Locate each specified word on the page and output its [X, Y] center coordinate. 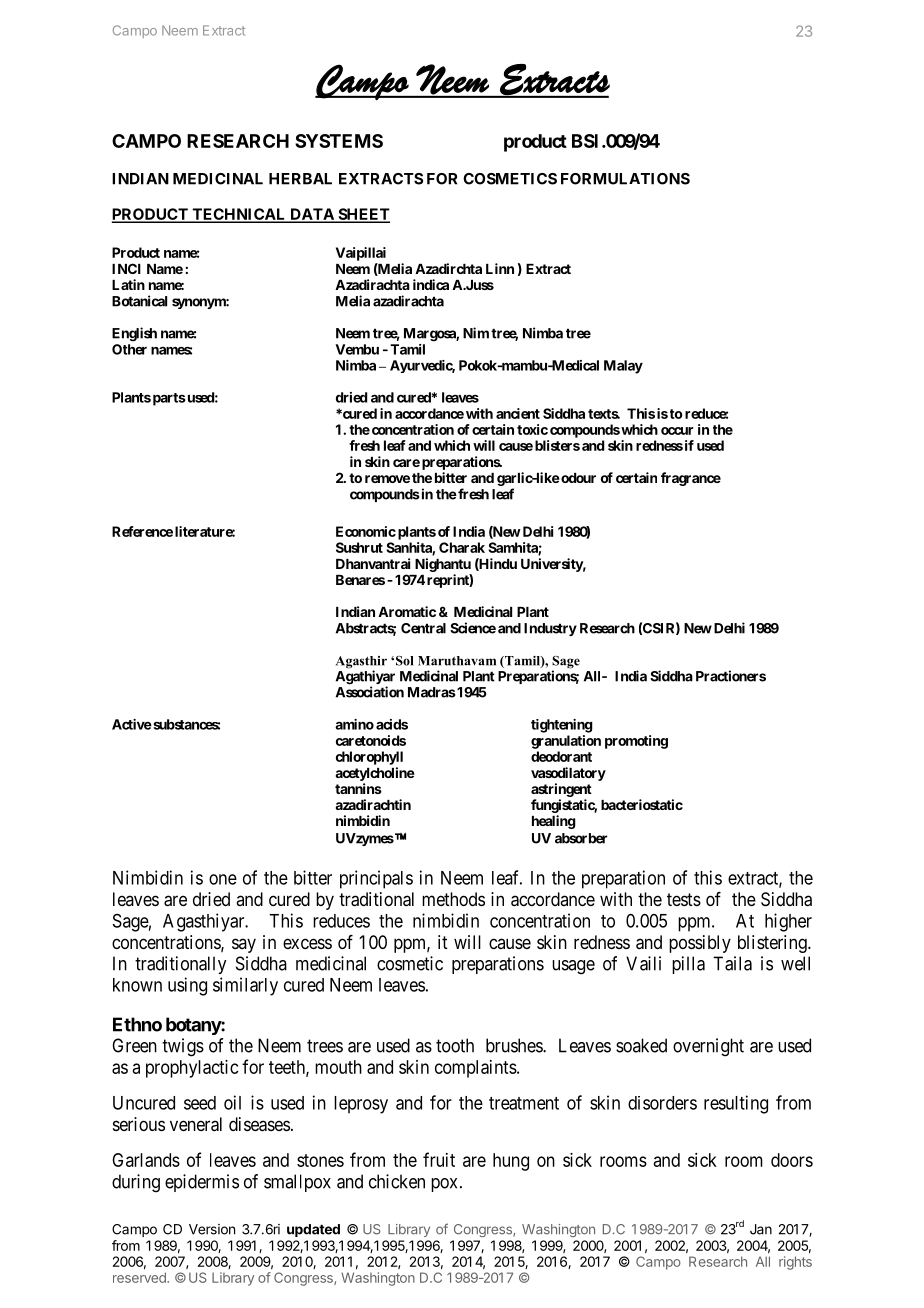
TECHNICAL [239, 215]
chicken [397, 1181]
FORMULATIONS [625, 179]
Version [212, 1229]
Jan [761, 1229]
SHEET [363, 215]
